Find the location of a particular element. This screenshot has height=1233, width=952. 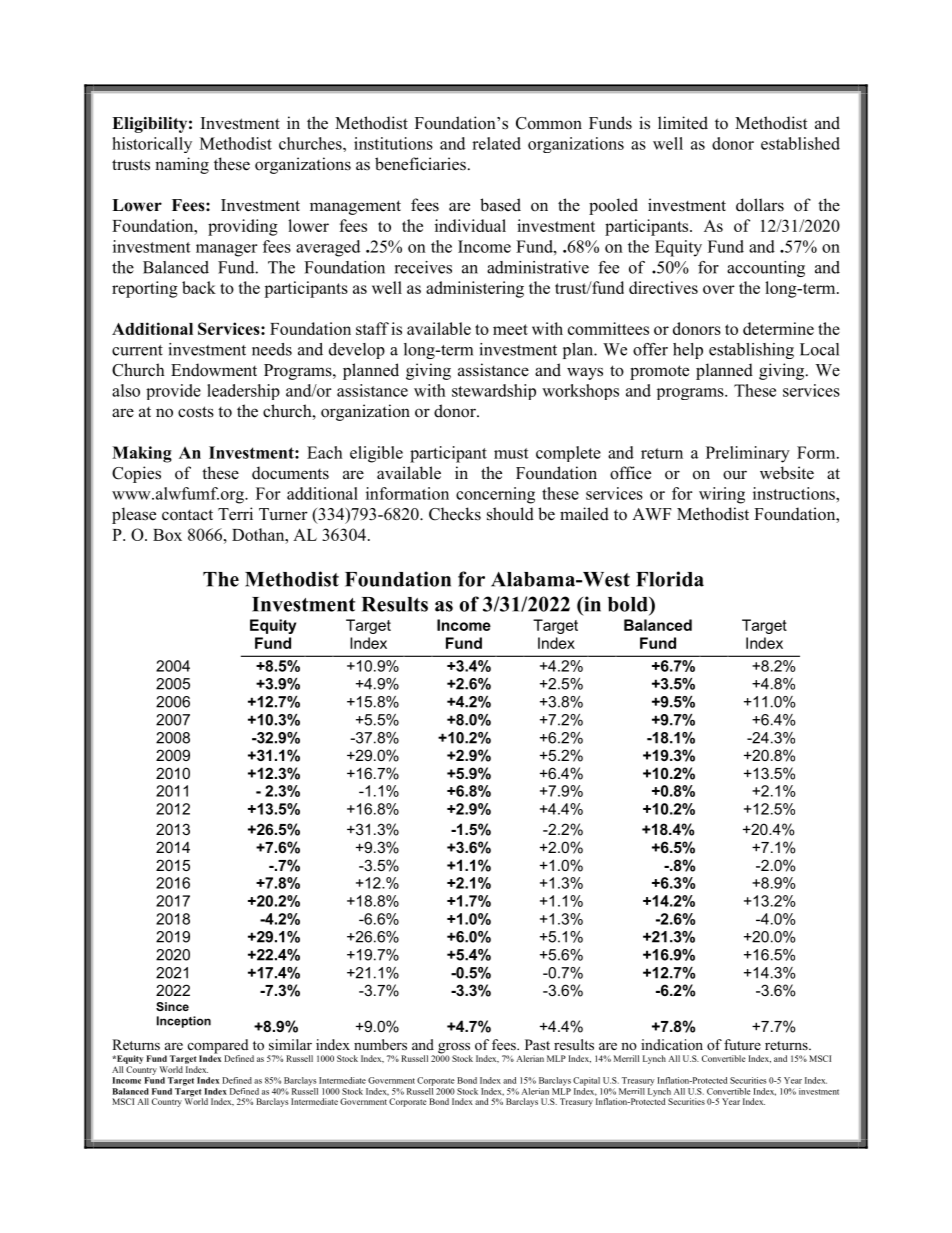

future is located at coordinates (742, 1044).
